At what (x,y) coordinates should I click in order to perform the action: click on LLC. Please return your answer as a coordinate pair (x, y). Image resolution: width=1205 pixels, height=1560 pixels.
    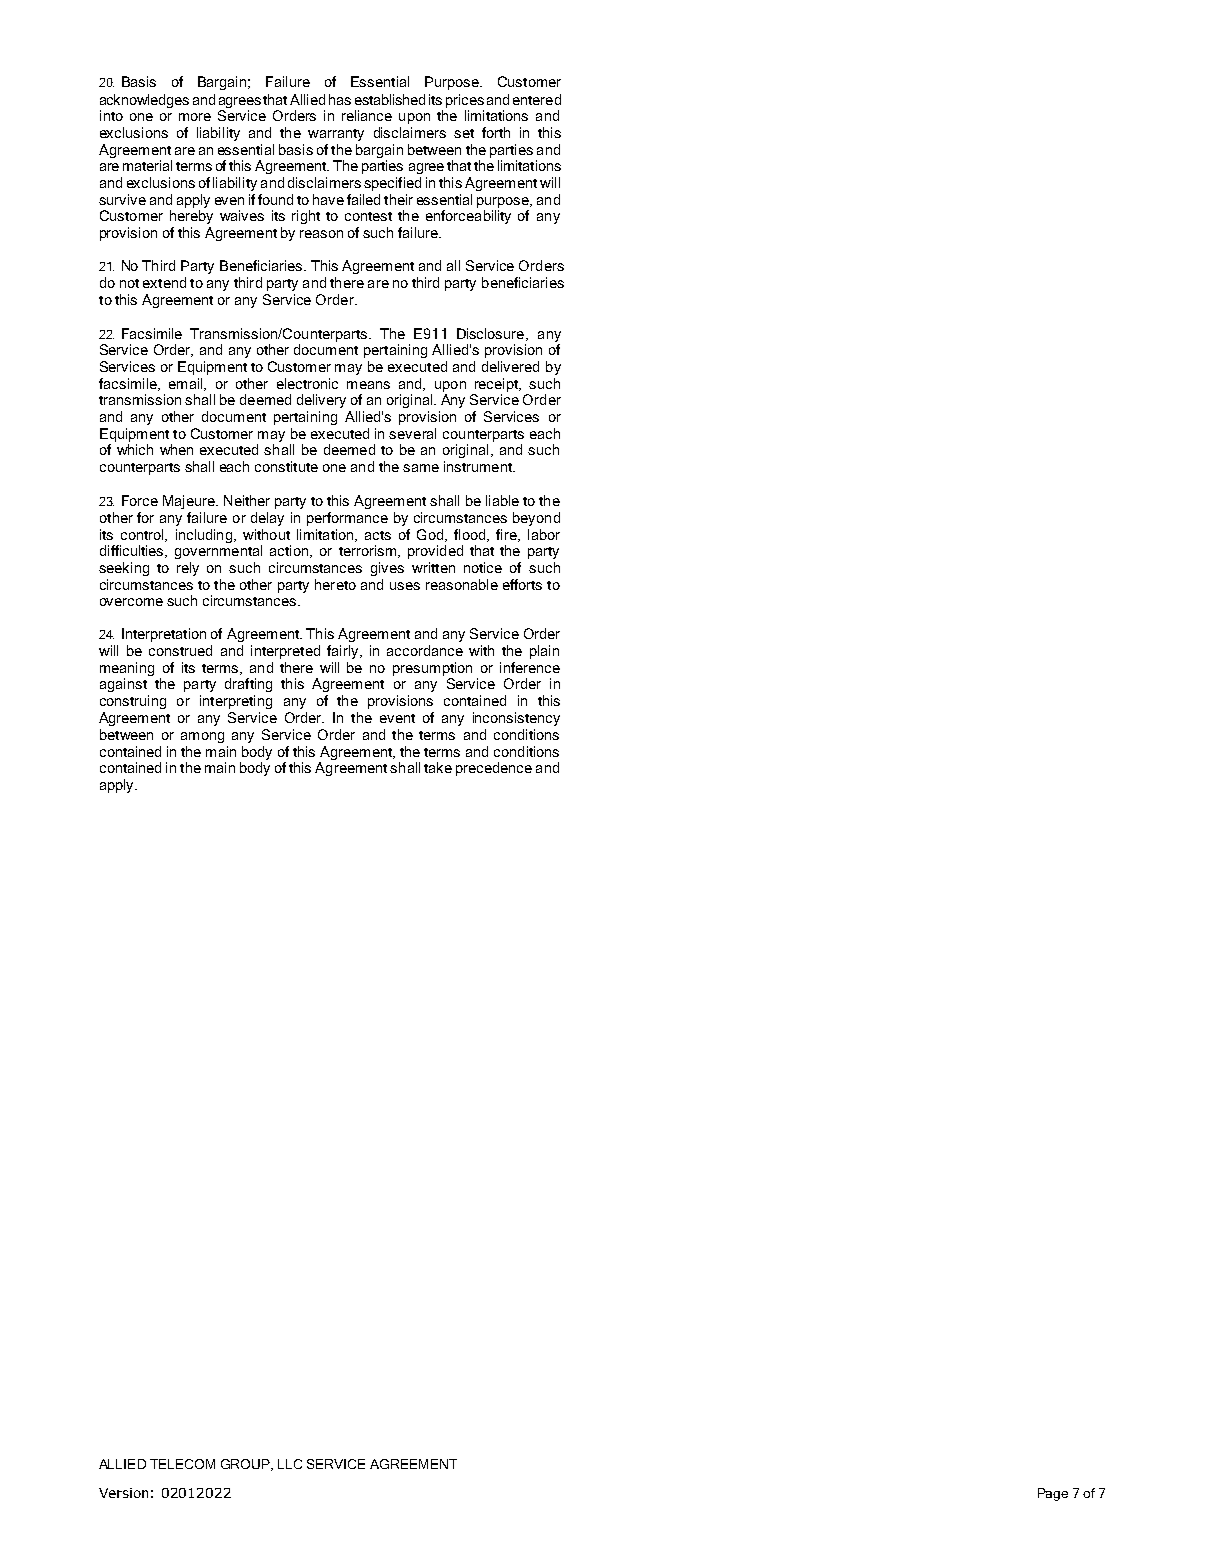
    Looking at the image, I should click on (290, 1464).
